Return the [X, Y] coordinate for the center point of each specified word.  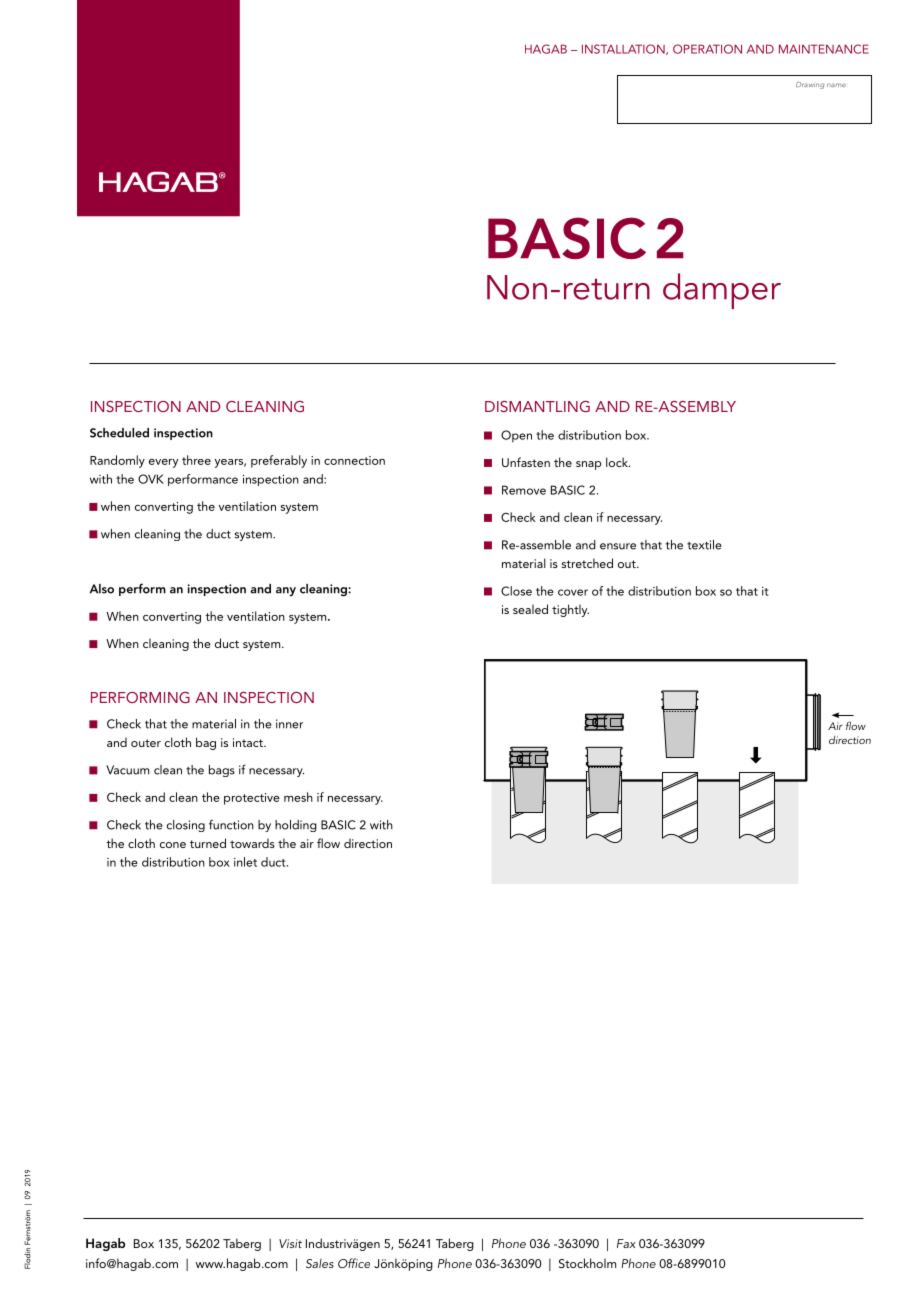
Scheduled [119, 433]
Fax [626, 1243]
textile [704, 545]
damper [722, 291]
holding [296, 826]
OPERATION [707, 49]
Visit [290, 1243]
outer [146, 743]
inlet [245, 862]
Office [354, 1263]
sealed [530, 609]
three [196, 460]
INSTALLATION [624, 49]
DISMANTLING [537, 406]
